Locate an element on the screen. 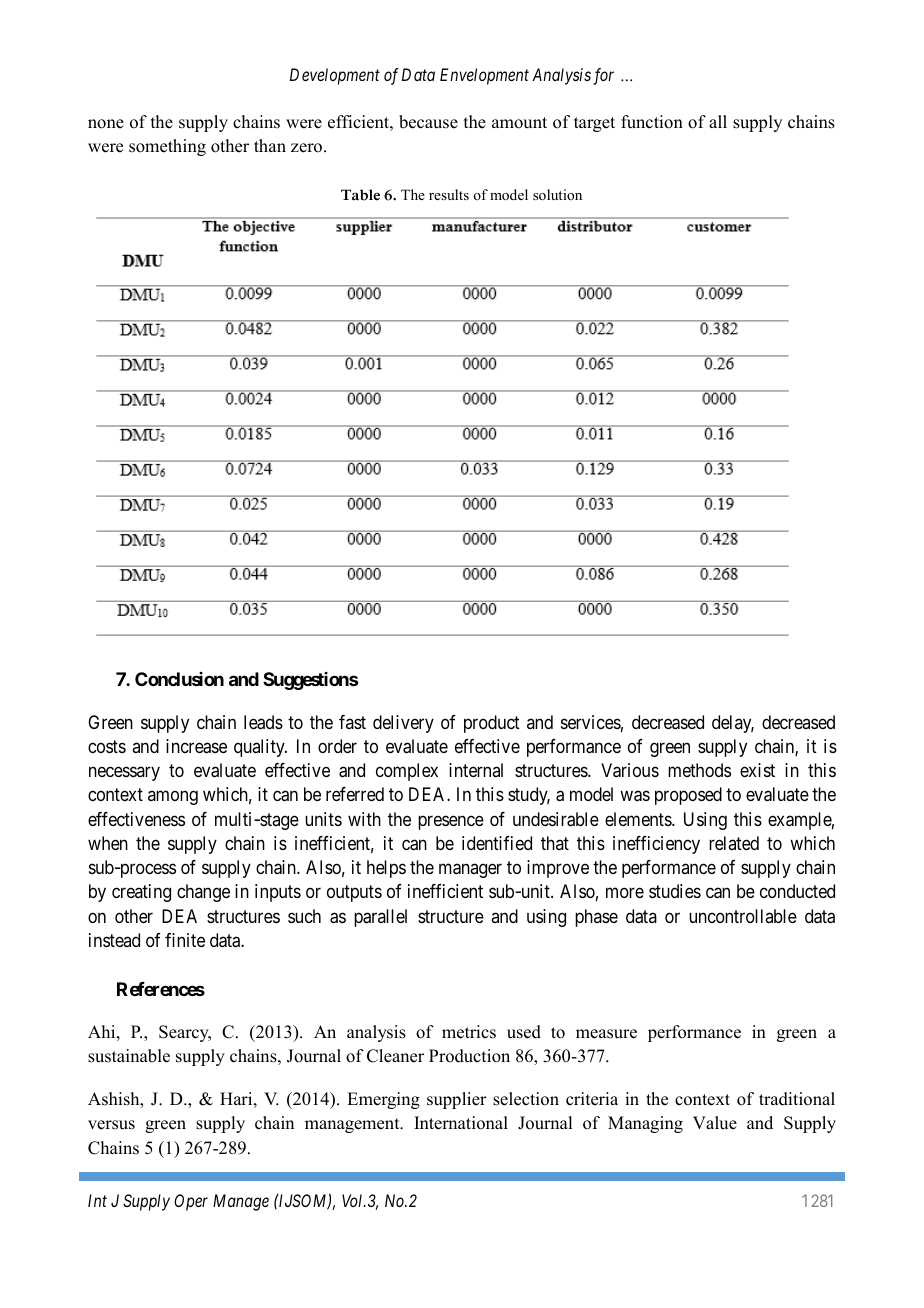 This screenshot has height=1308, width=924. Oper is located at coordinates (191, 1202).
